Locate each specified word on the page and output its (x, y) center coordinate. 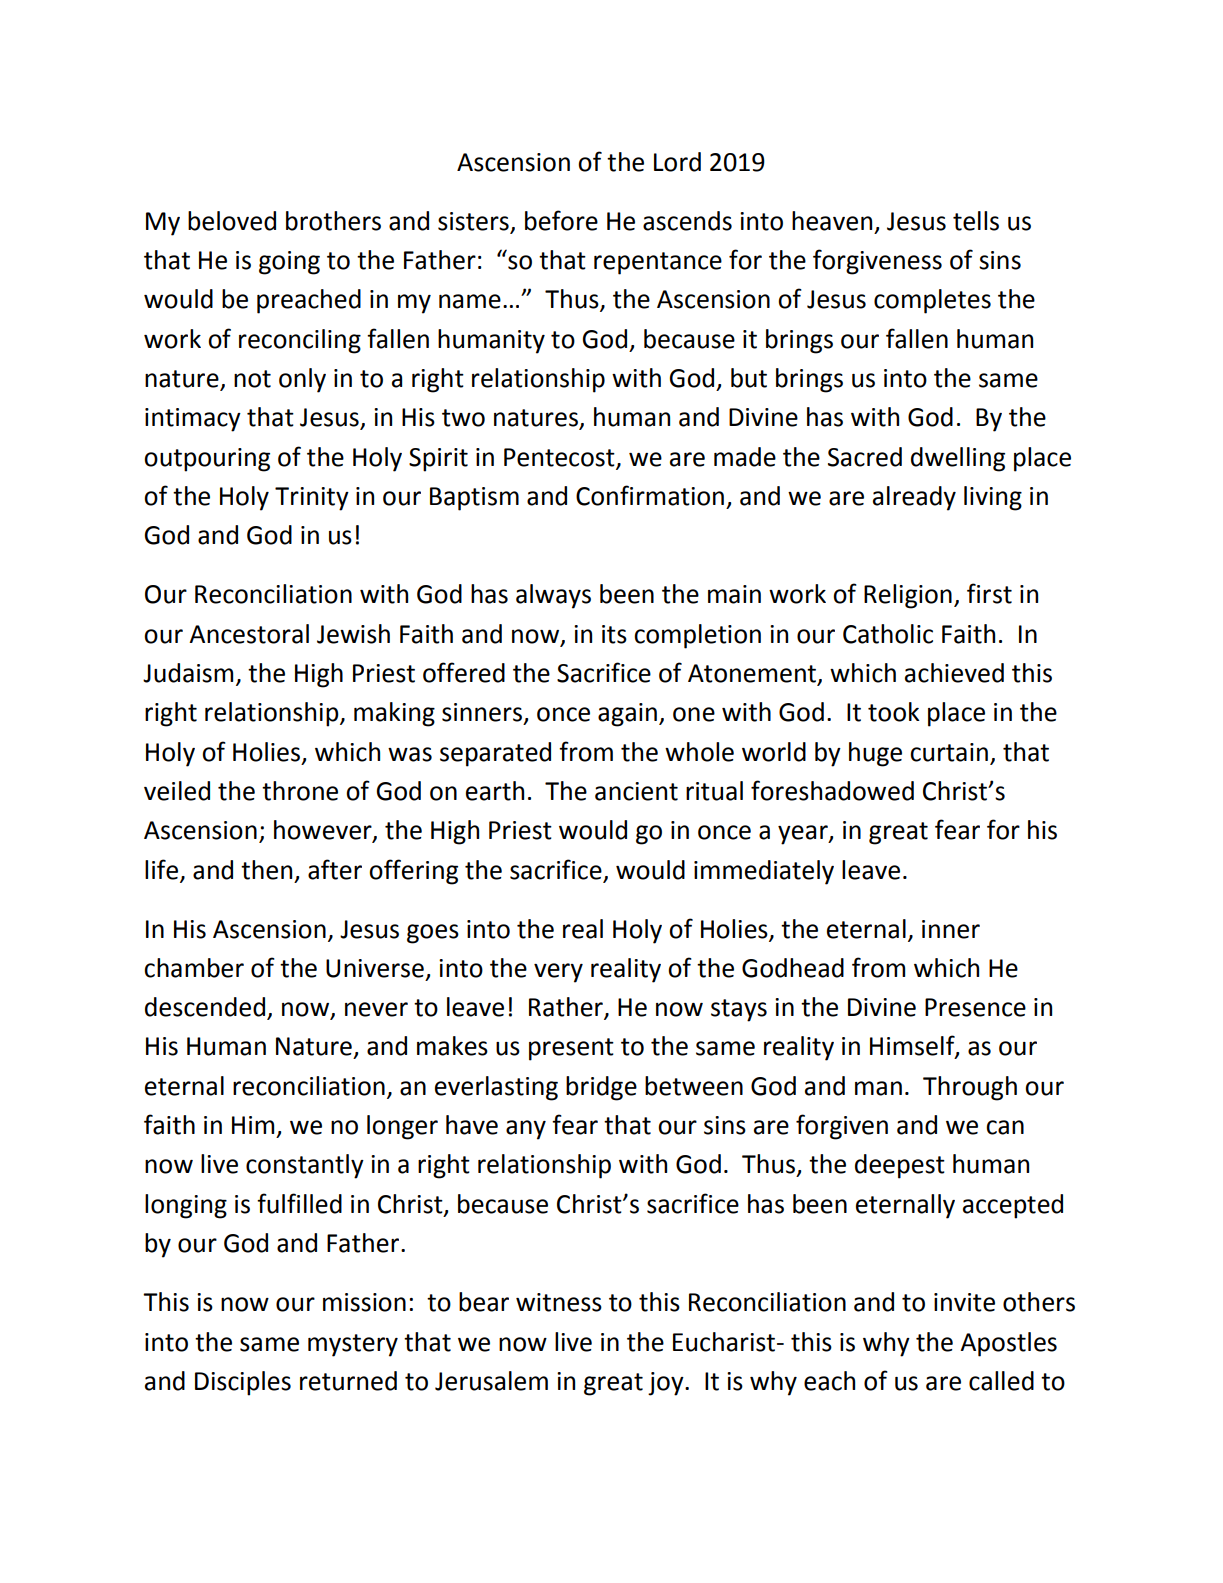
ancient (636, 791)
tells (976, 221)
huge (875, 754)
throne (300, 791)
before (561, 220)
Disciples (243, 1383)
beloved (232, 221)
